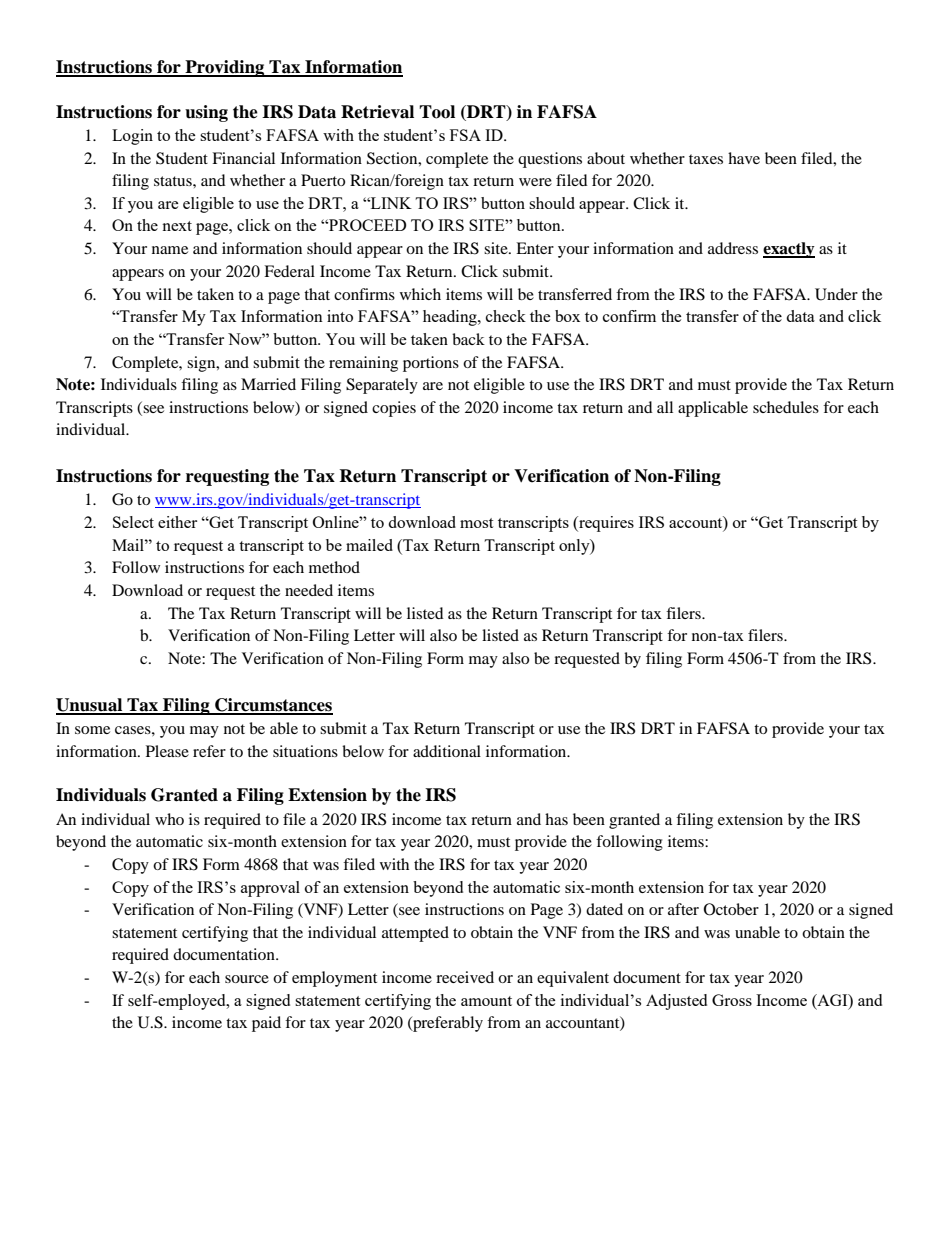 This image has width=952, height=1233. Describe the element at coordinates (556, 819) in the image. I see `has` at that location.
